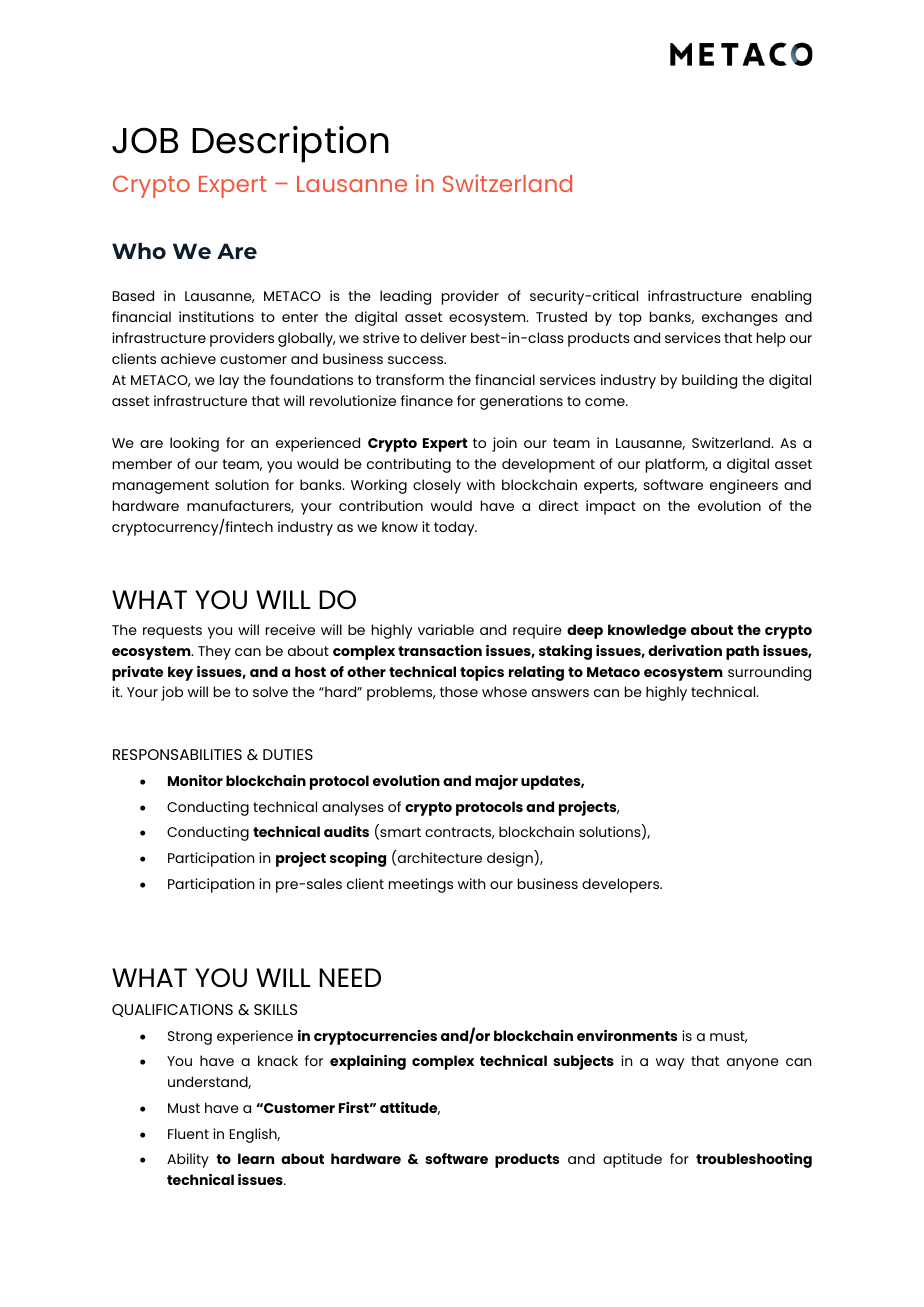 The image size is (924, 1307). I want to click on explaining, so click(368, 1062).
